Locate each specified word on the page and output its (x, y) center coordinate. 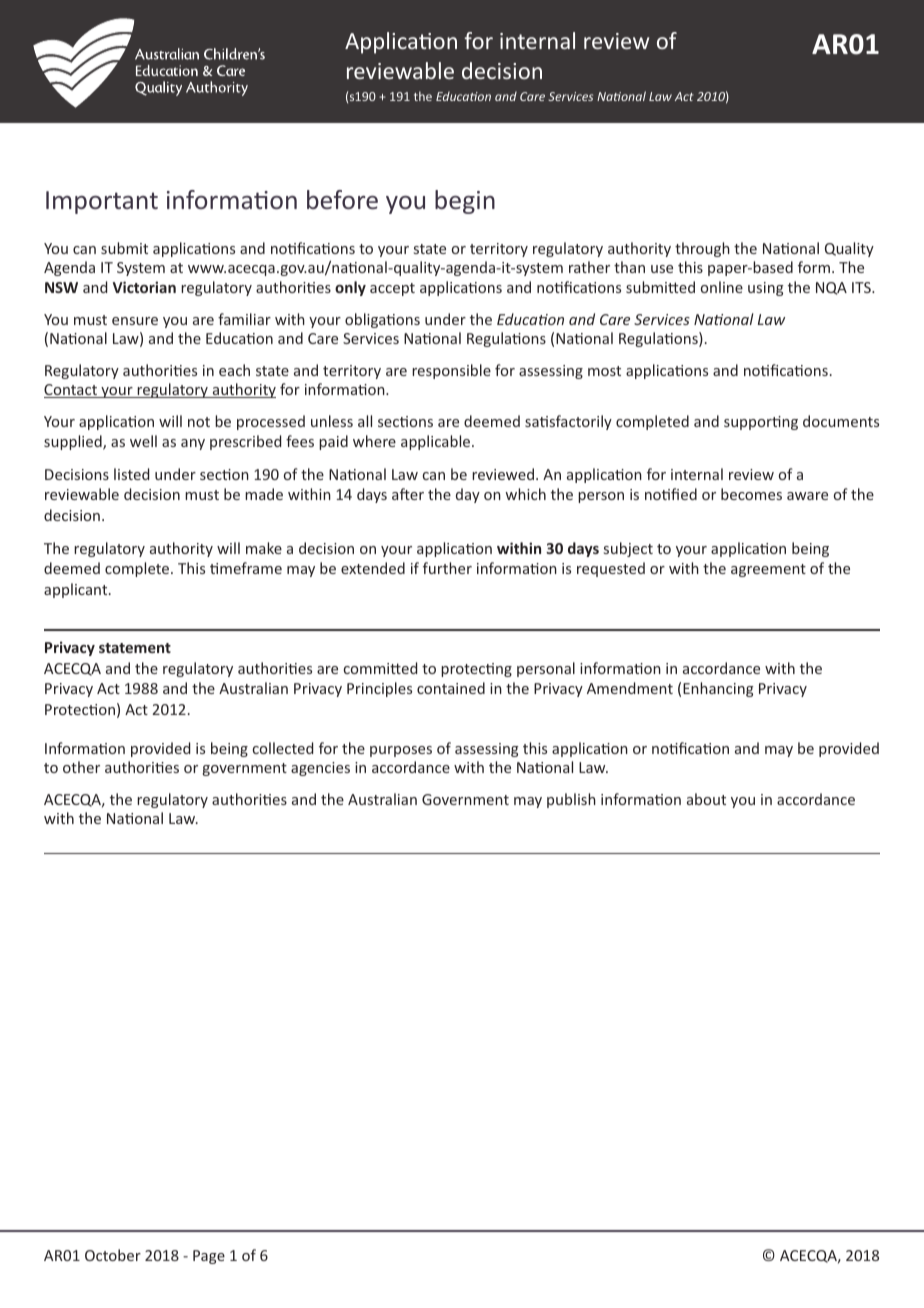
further (447, 568)
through (702, 249)
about (706, 799)
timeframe (246, 568)
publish (571, 800)
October (113, 1255)
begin (465, 202)
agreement (768, 570)
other (81, 767)
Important (102, 202)
